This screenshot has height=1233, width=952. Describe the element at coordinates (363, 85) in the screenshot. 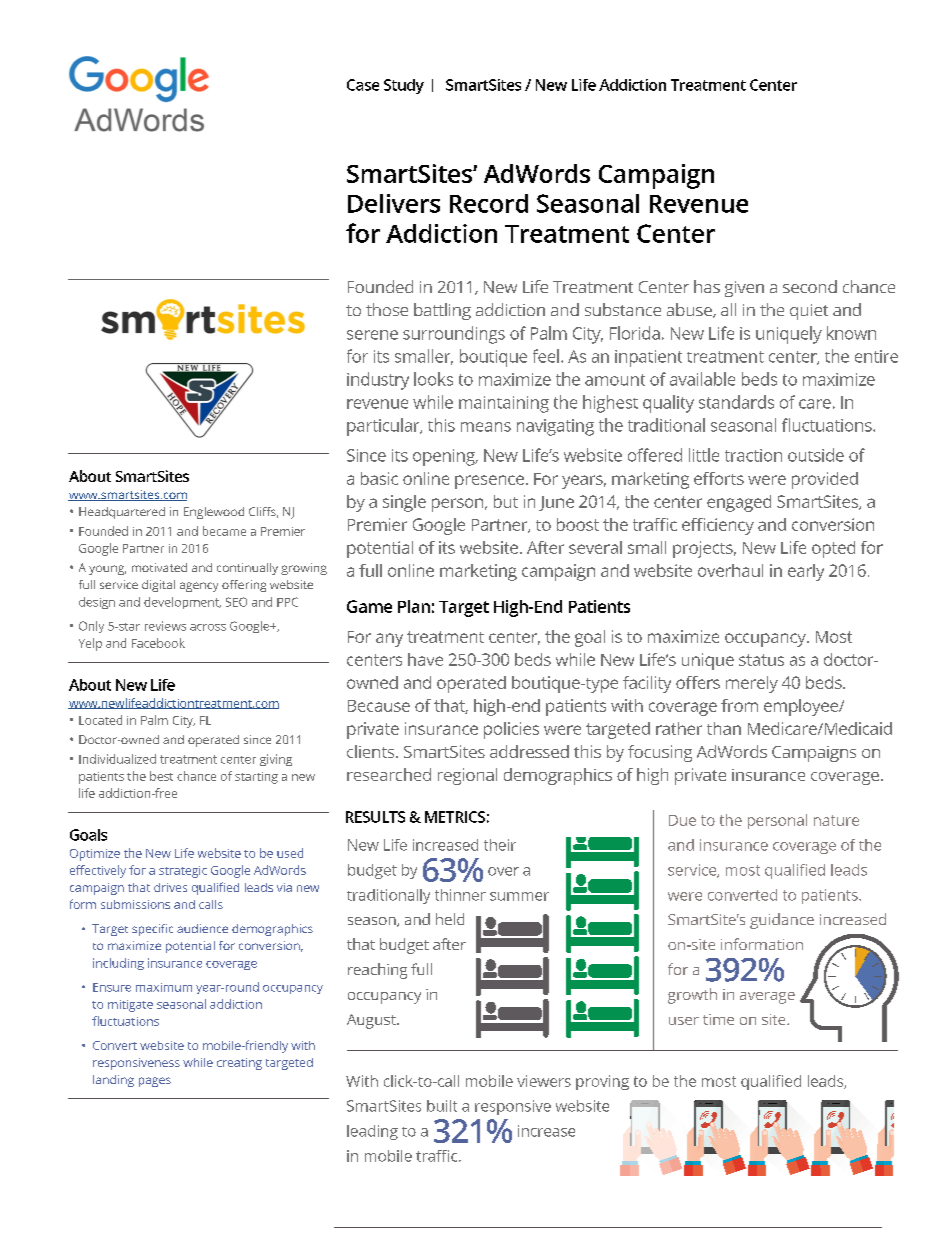

I see `Case` at that location.
